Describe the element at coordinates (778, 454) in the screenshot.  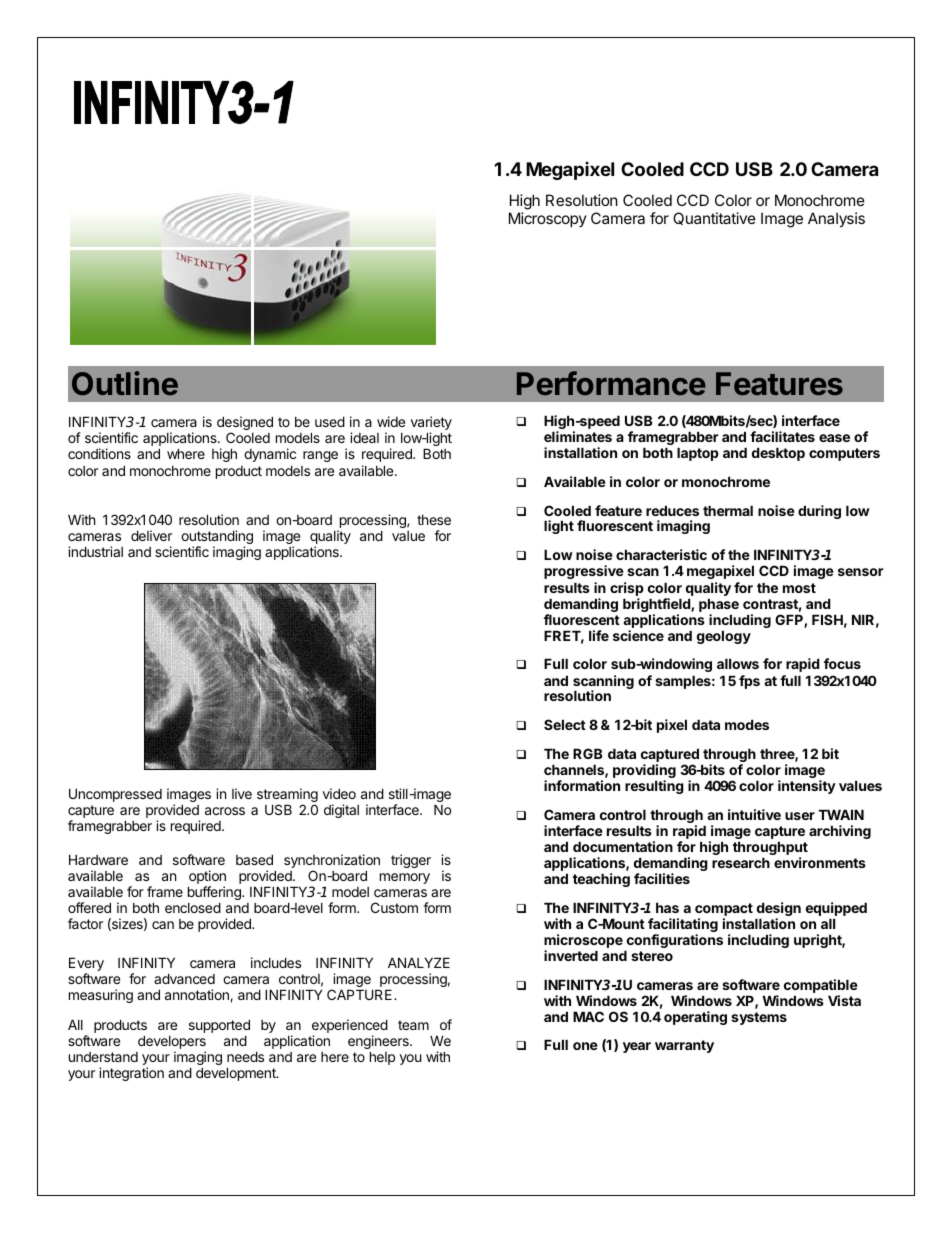
I see `desktop` at that location.
